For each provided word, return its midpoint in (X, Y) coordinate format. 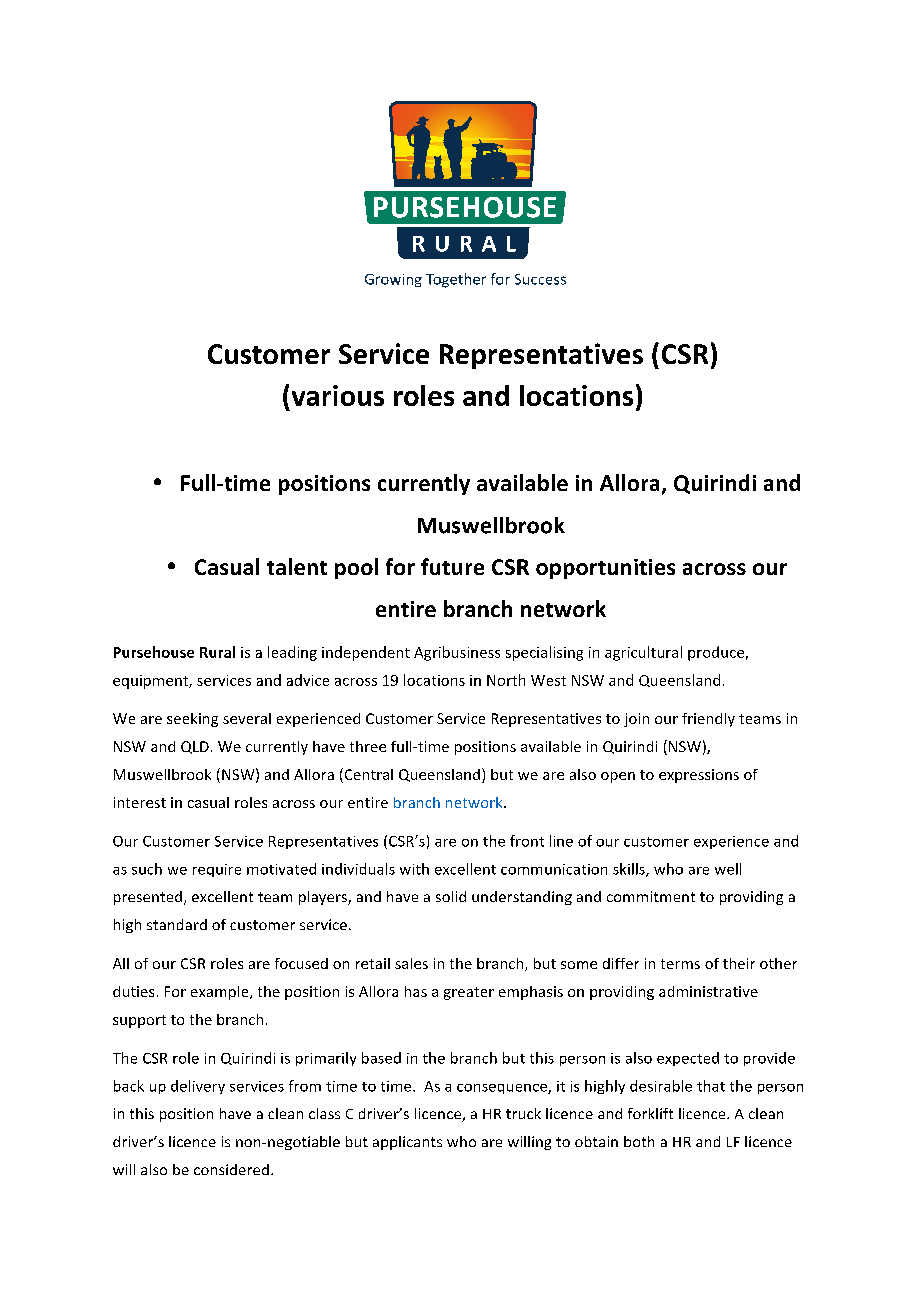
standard (177, 924)
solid (451, 896)
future (452, 566)
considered (231, 1169)
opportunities (605, 569)
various (338, 395)
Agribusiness (457, 653)
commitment (651, 896)
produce (716, 653)
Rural (217, 652)
